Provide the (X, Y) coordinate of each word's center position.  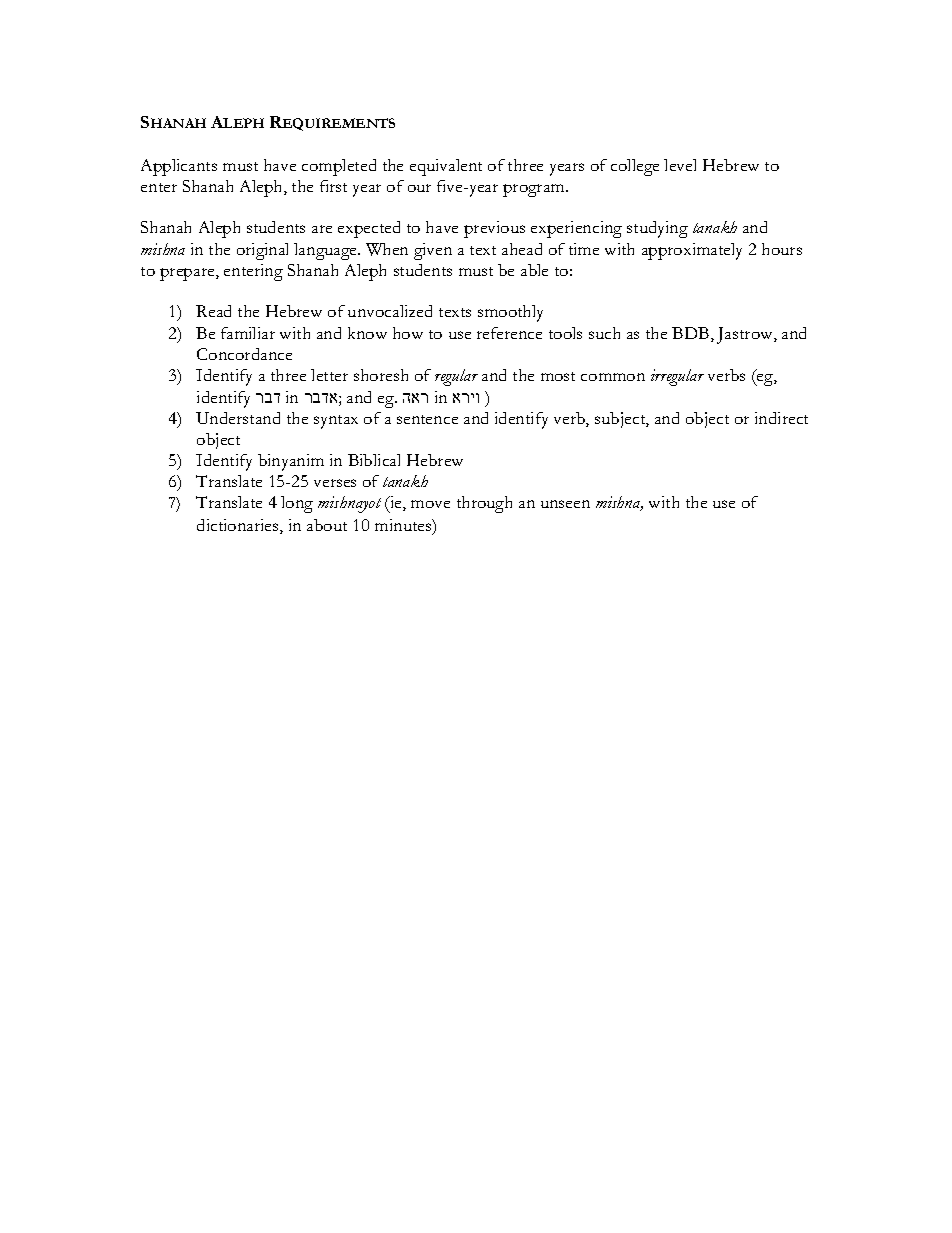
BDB (692, 334)
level (680, 165)
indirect (781, 418)
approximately (692, 251)
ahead (522, 249)
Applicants (179, 167)
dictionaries (239, 526)
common (613, 377)
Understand (238, 418)
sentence (427, 419)
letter (329, 375)
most (558, 376)
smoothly (510, 313)
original (262, 251)
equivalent (446, 167)
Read (213, 311)
